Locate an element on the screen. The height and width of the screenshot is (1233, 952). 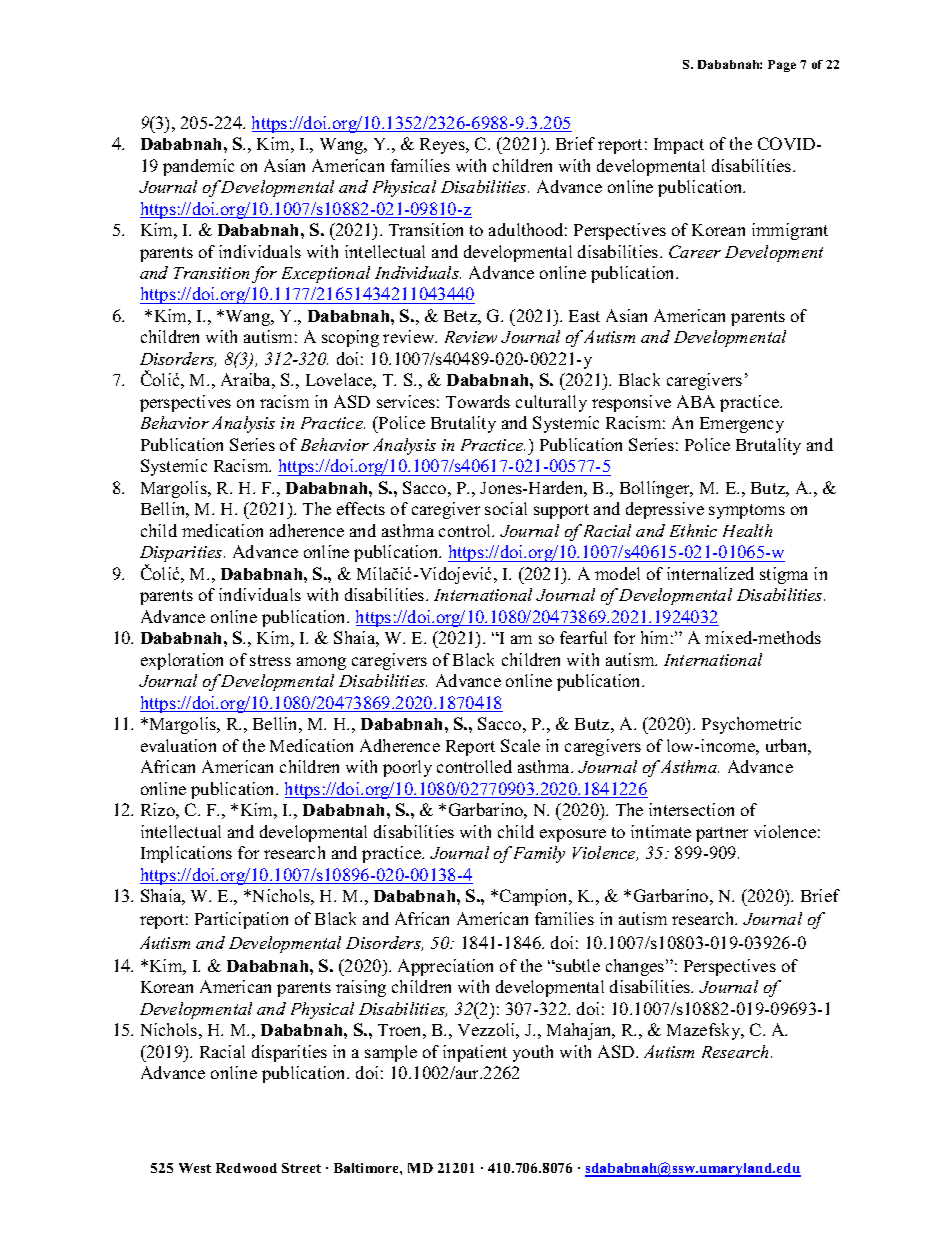
Page is located at coordinates (782, 66).
